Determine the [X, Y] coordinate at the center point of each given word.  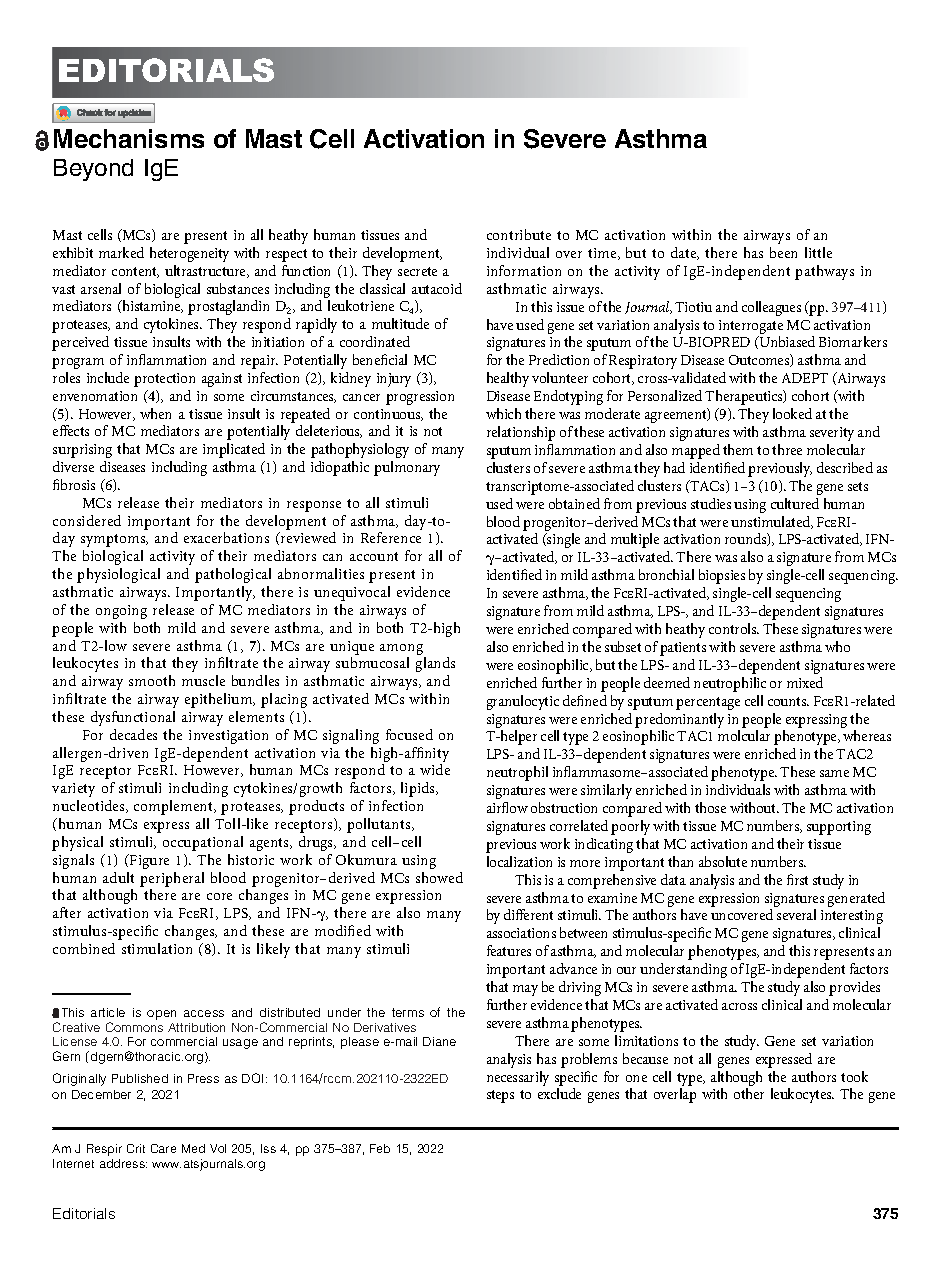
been [783, 252]
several [796, 914]
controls [734, 628]
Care [163, 1148]
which [503, 413]
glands [435, 664]
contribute [519, 234]
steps [500, 1096]
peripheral [172, 879]
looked [792, 413]
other [749, 1093]
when [155, 413]
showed [439, 877]
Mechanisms [129, 138]
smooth [152, 680]
